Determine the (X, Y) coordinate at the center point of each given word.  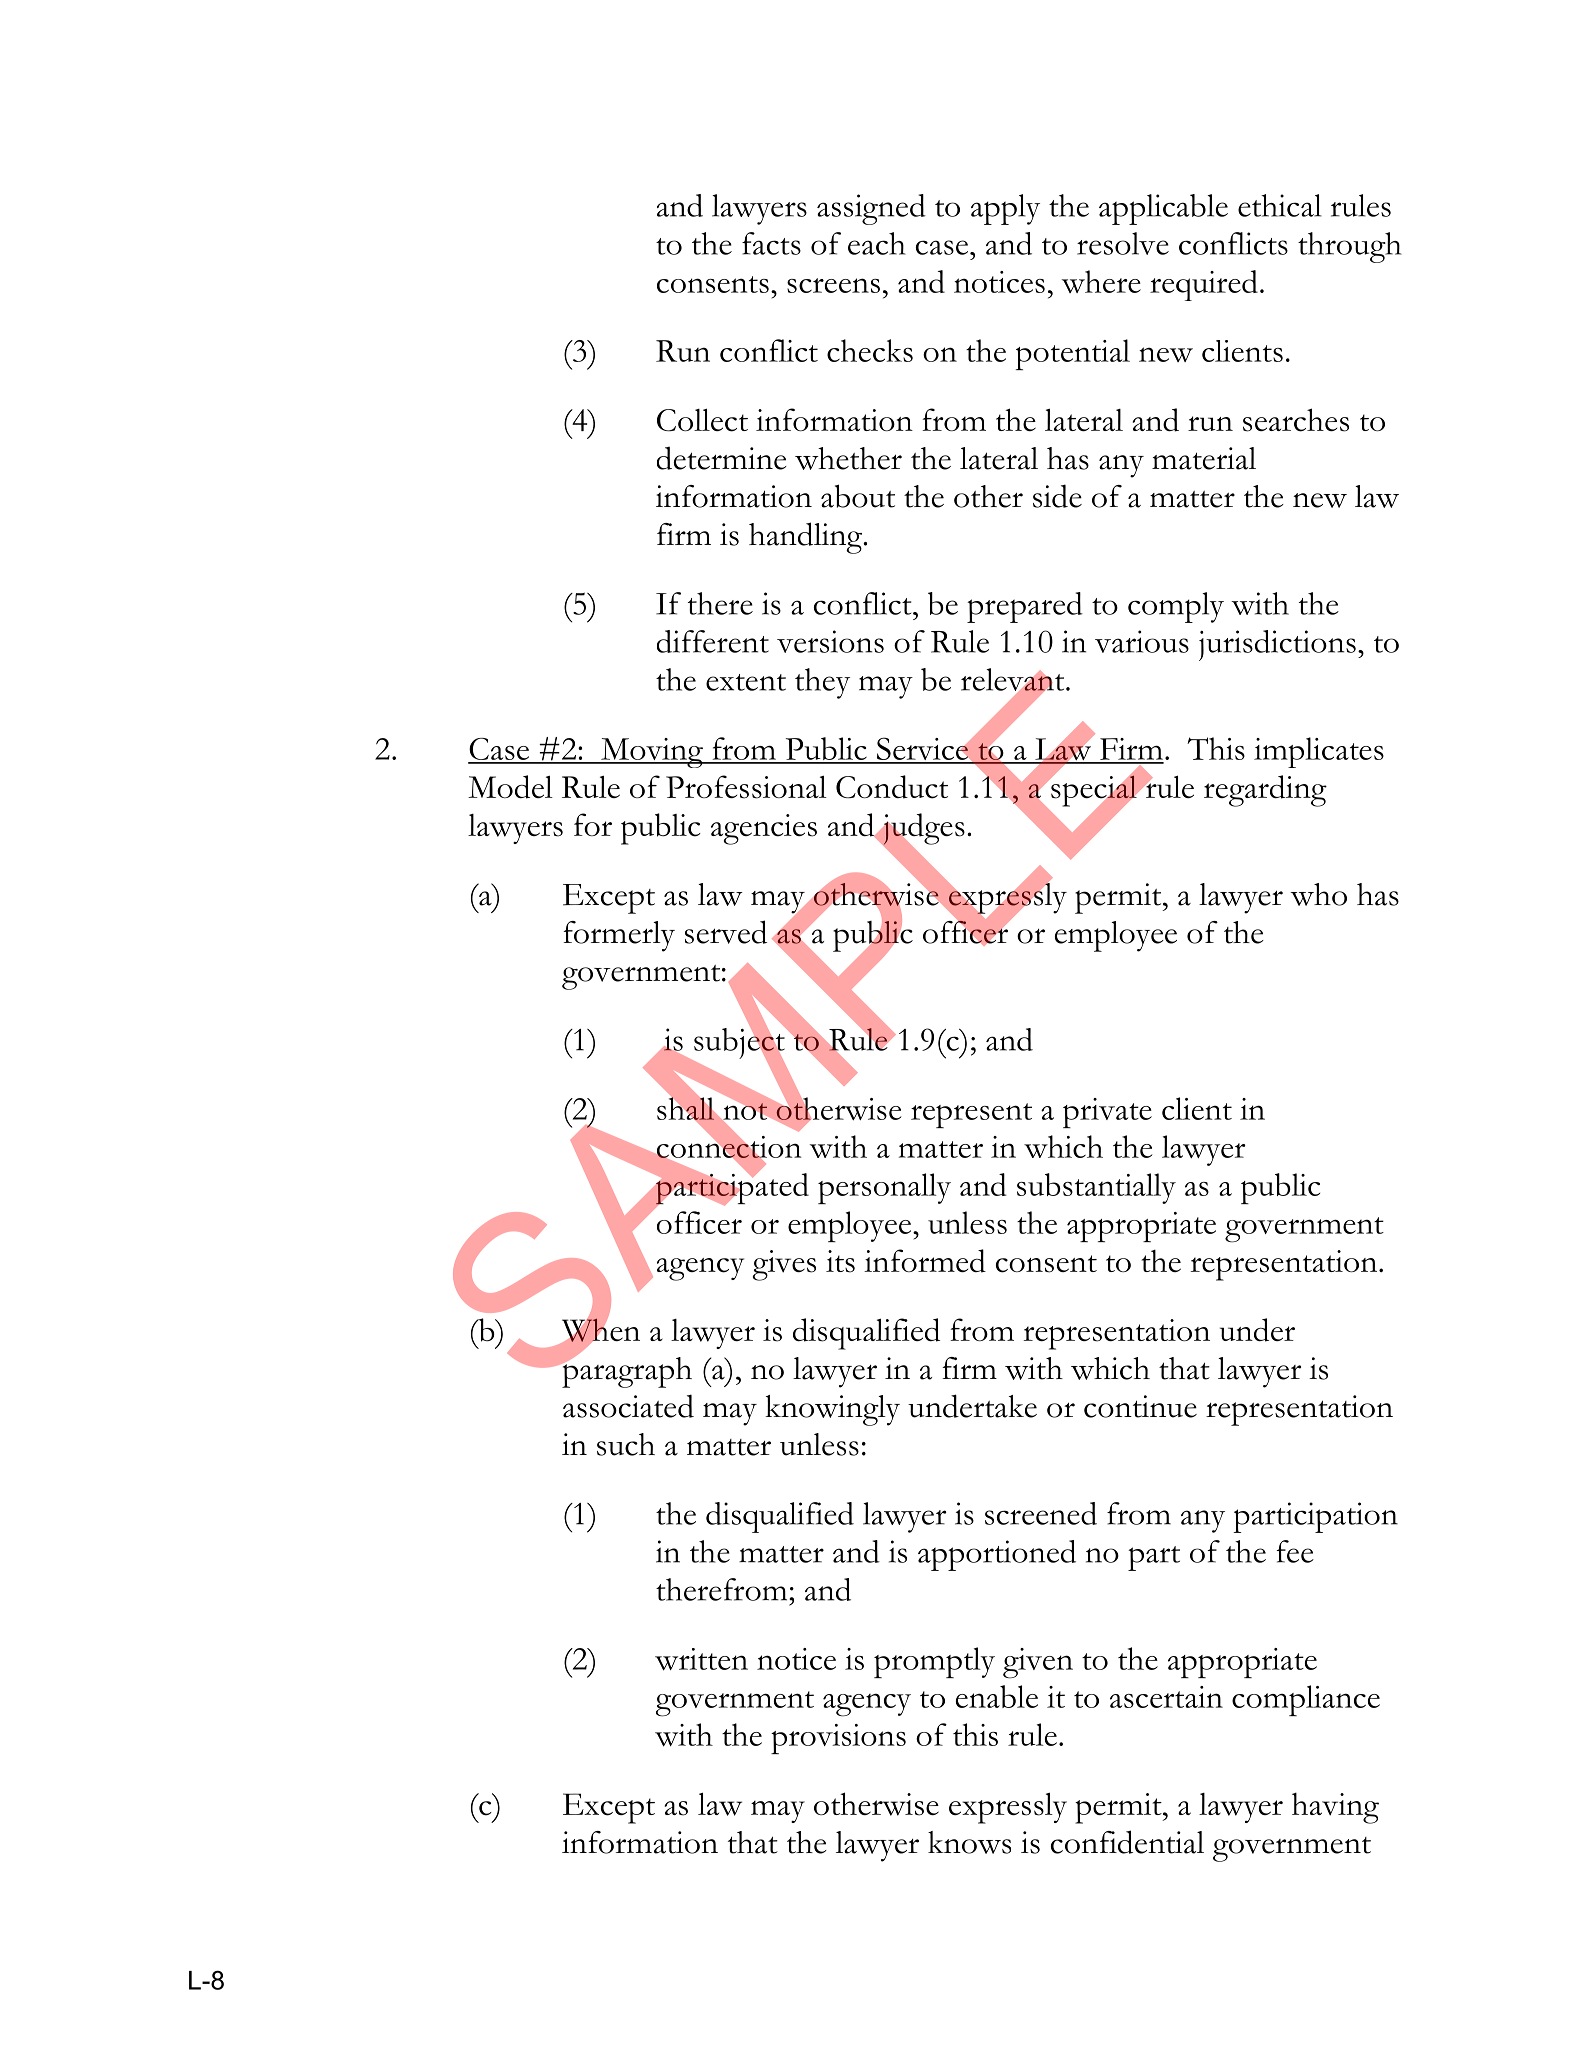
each (877, 243)
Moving (652, 753)
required (1204, 285)
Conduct (892, 787)
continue (1140, 1406)
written (701, 1659)
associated (628, 1406)
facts (771, 243)
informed (925, 1261)
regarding (1265, 791)
